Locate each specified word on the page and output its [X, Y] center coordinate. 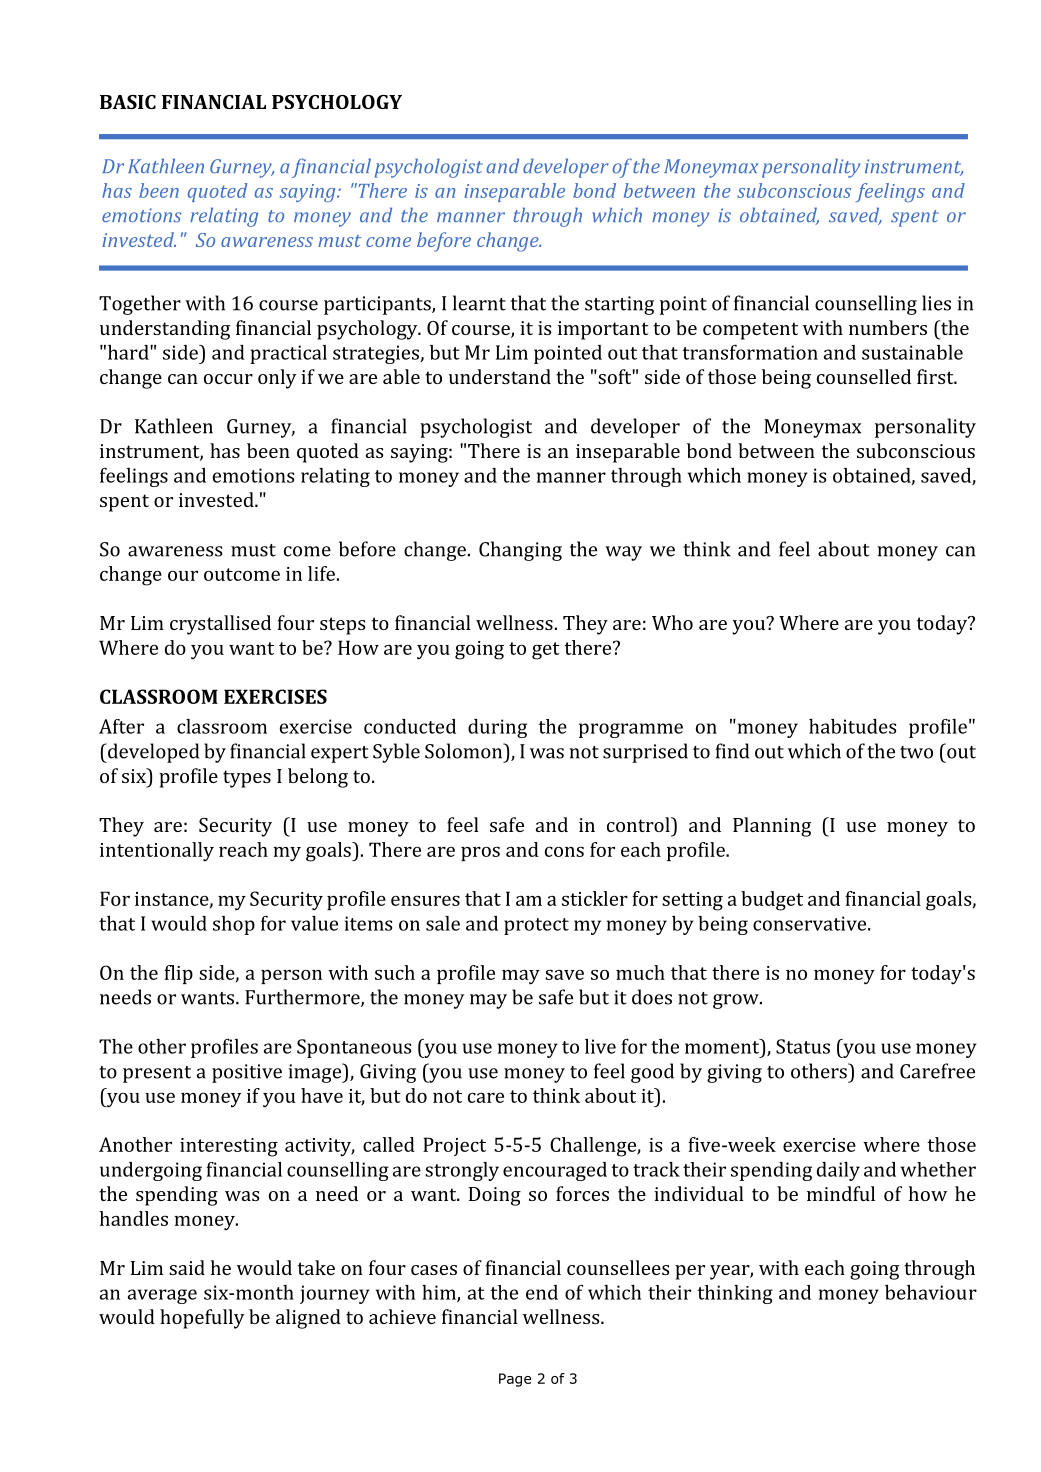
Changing [520, 551]
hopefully [202, 1319]
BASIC [128, 102]
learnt [479, 303]
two [916, 752]
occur [228, 379]
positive [247, 1073]
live [600, 1046]
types [247, 779]
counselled [864, 376]
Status [803, 1046]
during [497, 728]
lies [936, 303]
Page [515, 1380]
